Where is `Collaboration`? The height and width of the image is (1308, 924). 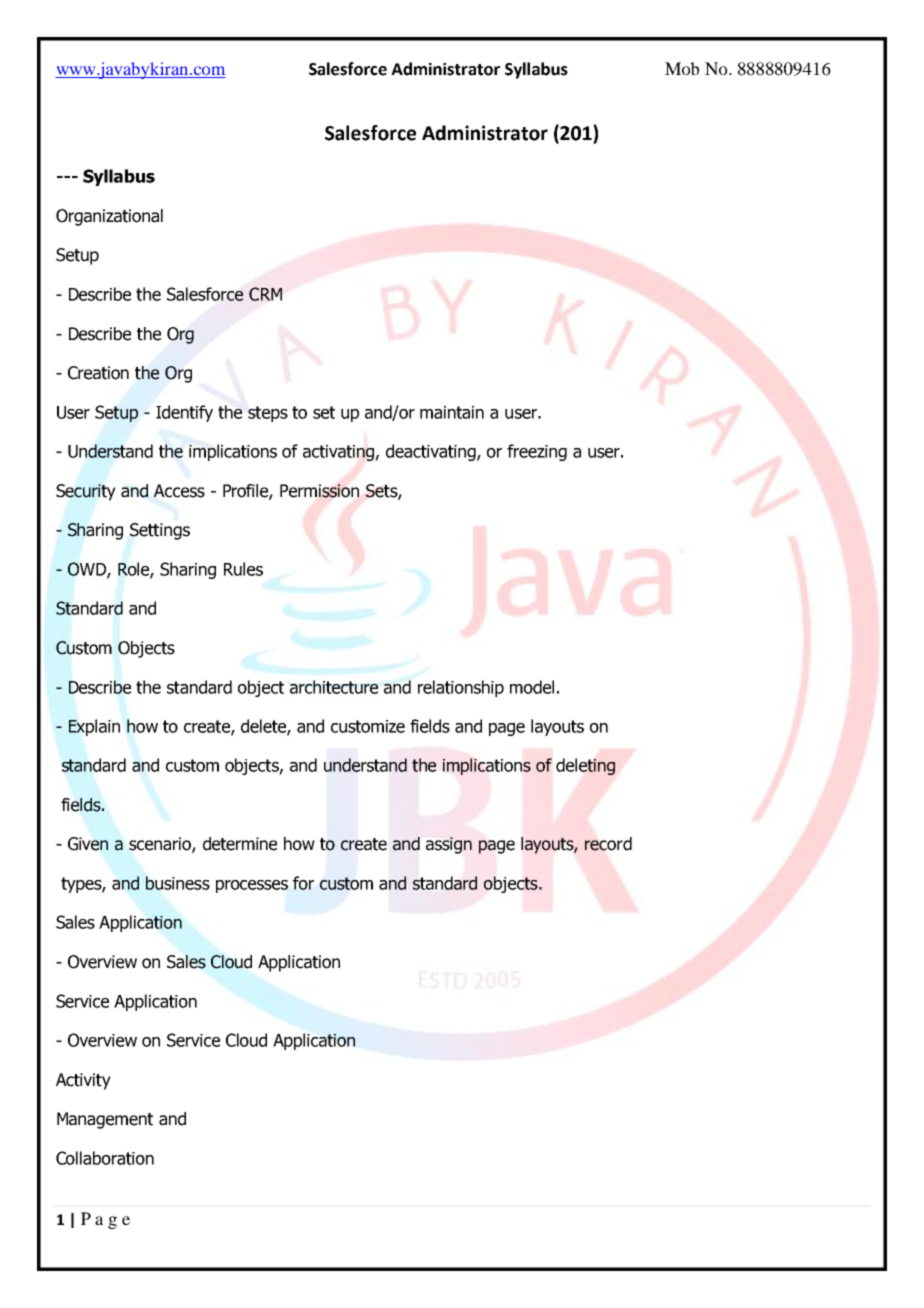
Collaboration is located at coordinates (105, 1158).
